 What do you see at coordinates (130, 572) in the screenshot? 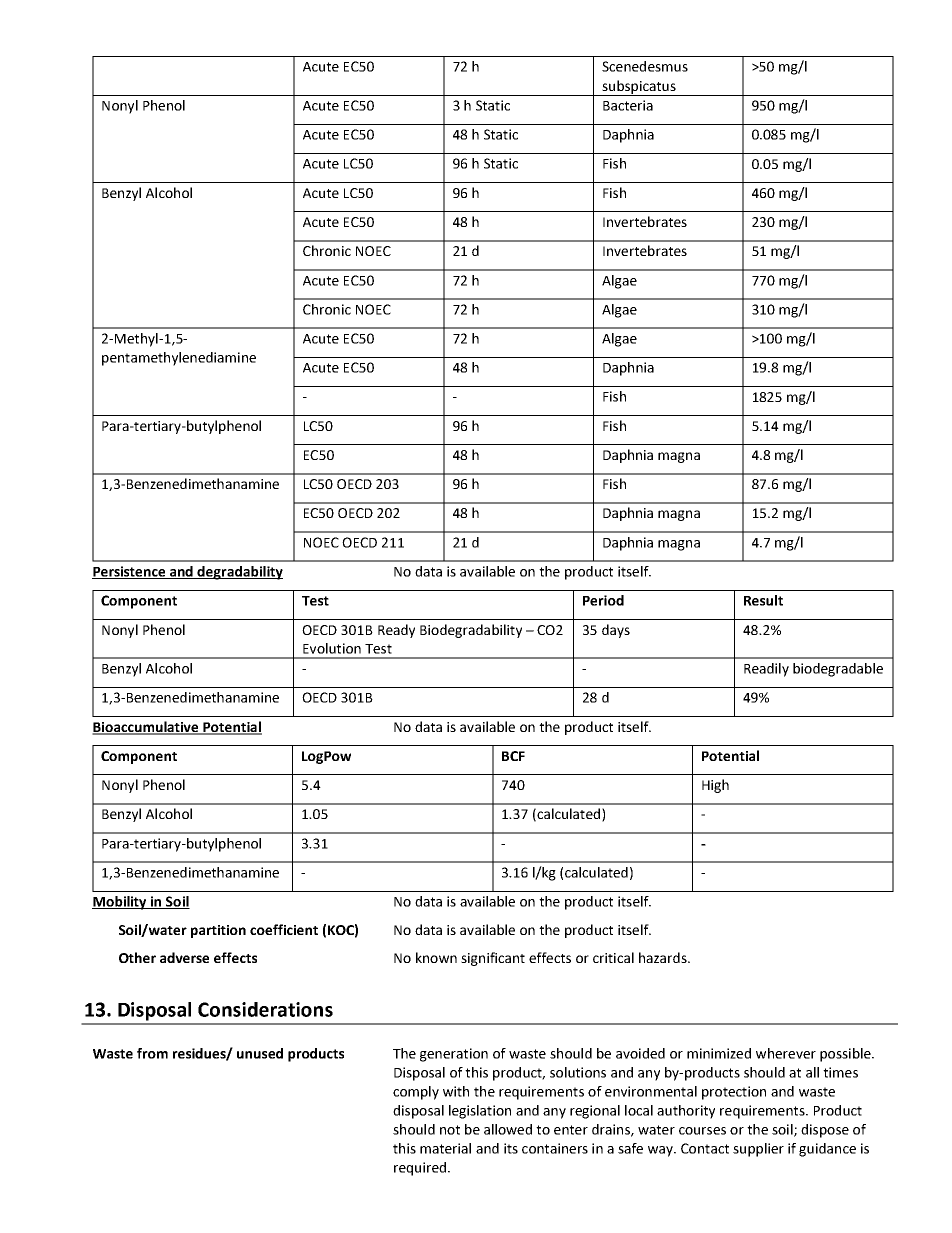
I see `Persistence` at bounding box center [130, 572].
